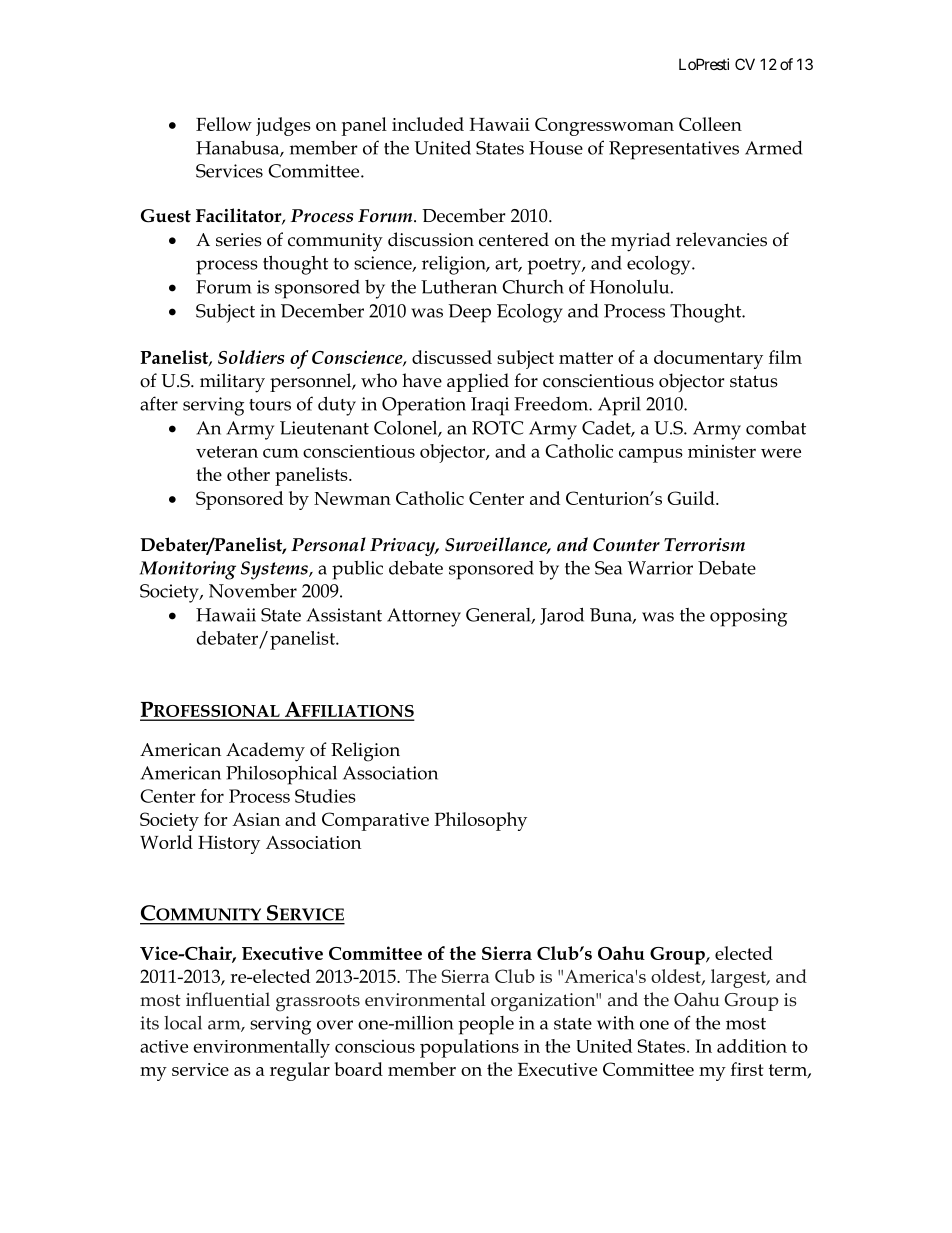  Describe the element at coordinates (674, 150) in the document. I see `Representatives` at that location.
